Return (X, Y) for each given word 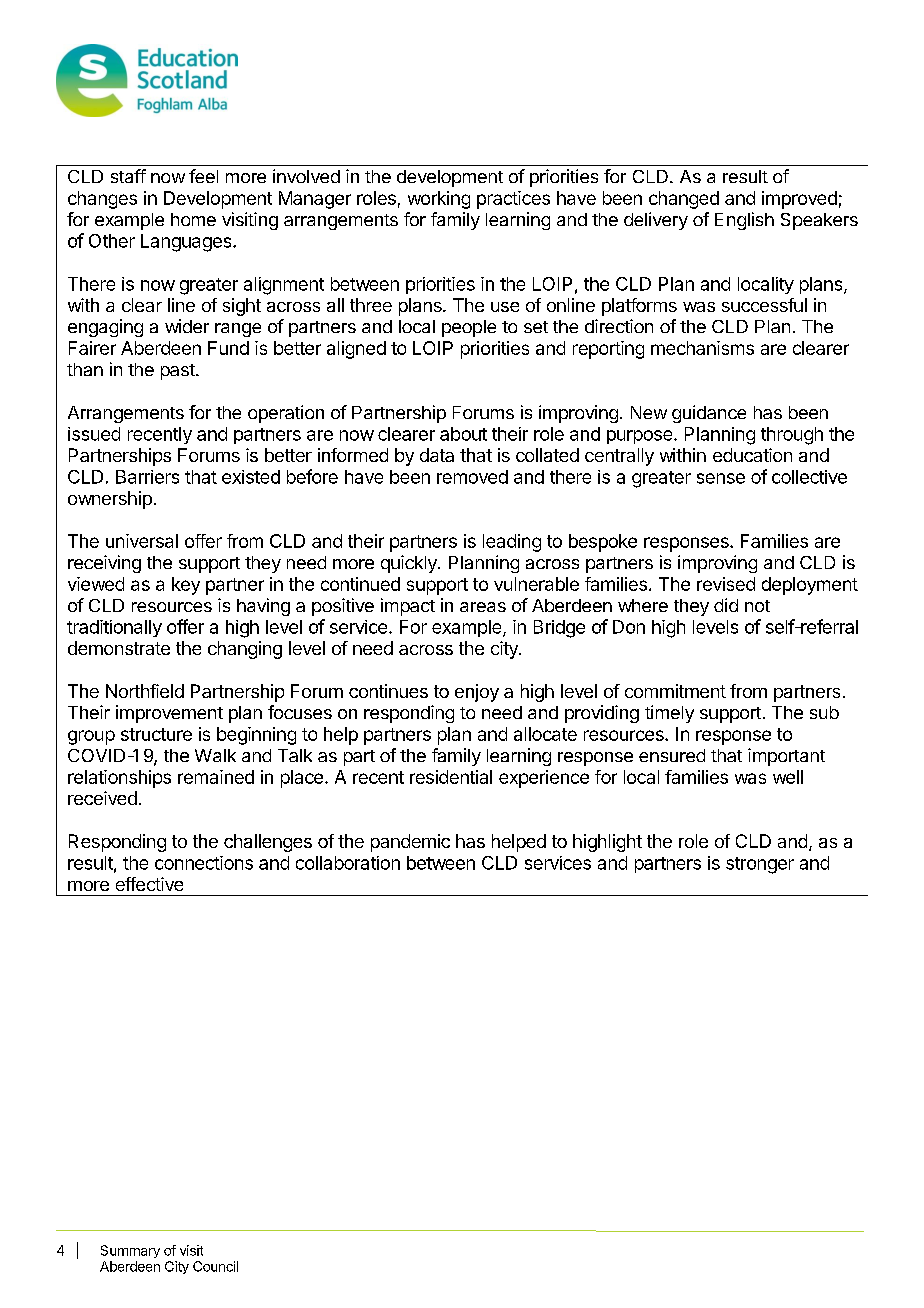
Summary (130, 1251)
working (439, 200)
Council (215, 1266)
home (193, 219)
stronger (760, 865)
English (744, 221)
